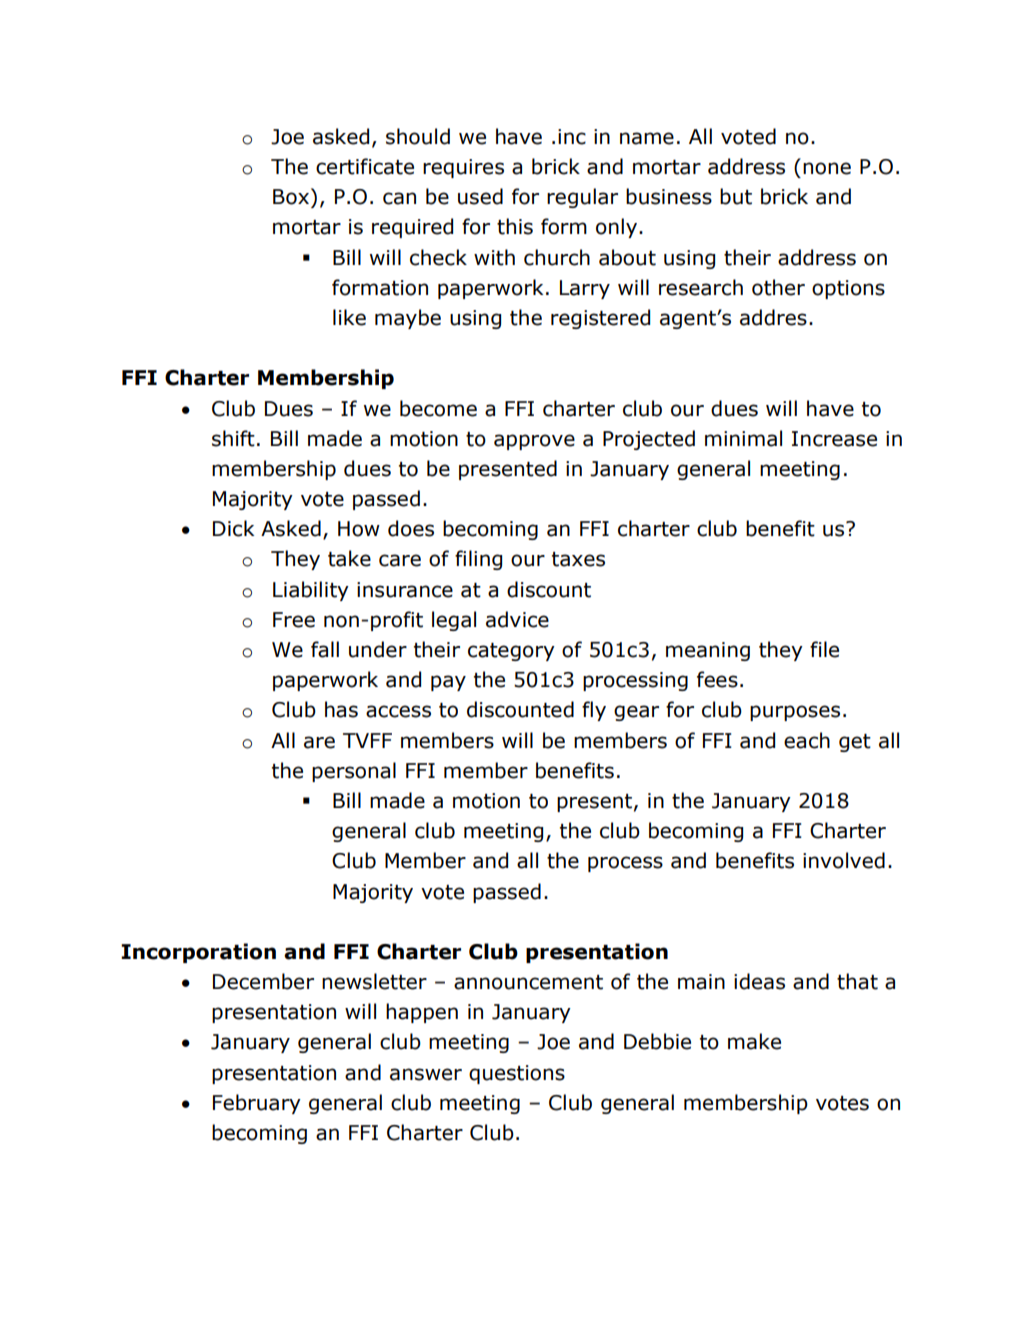  I want to click on involved, so click(844, 860).
